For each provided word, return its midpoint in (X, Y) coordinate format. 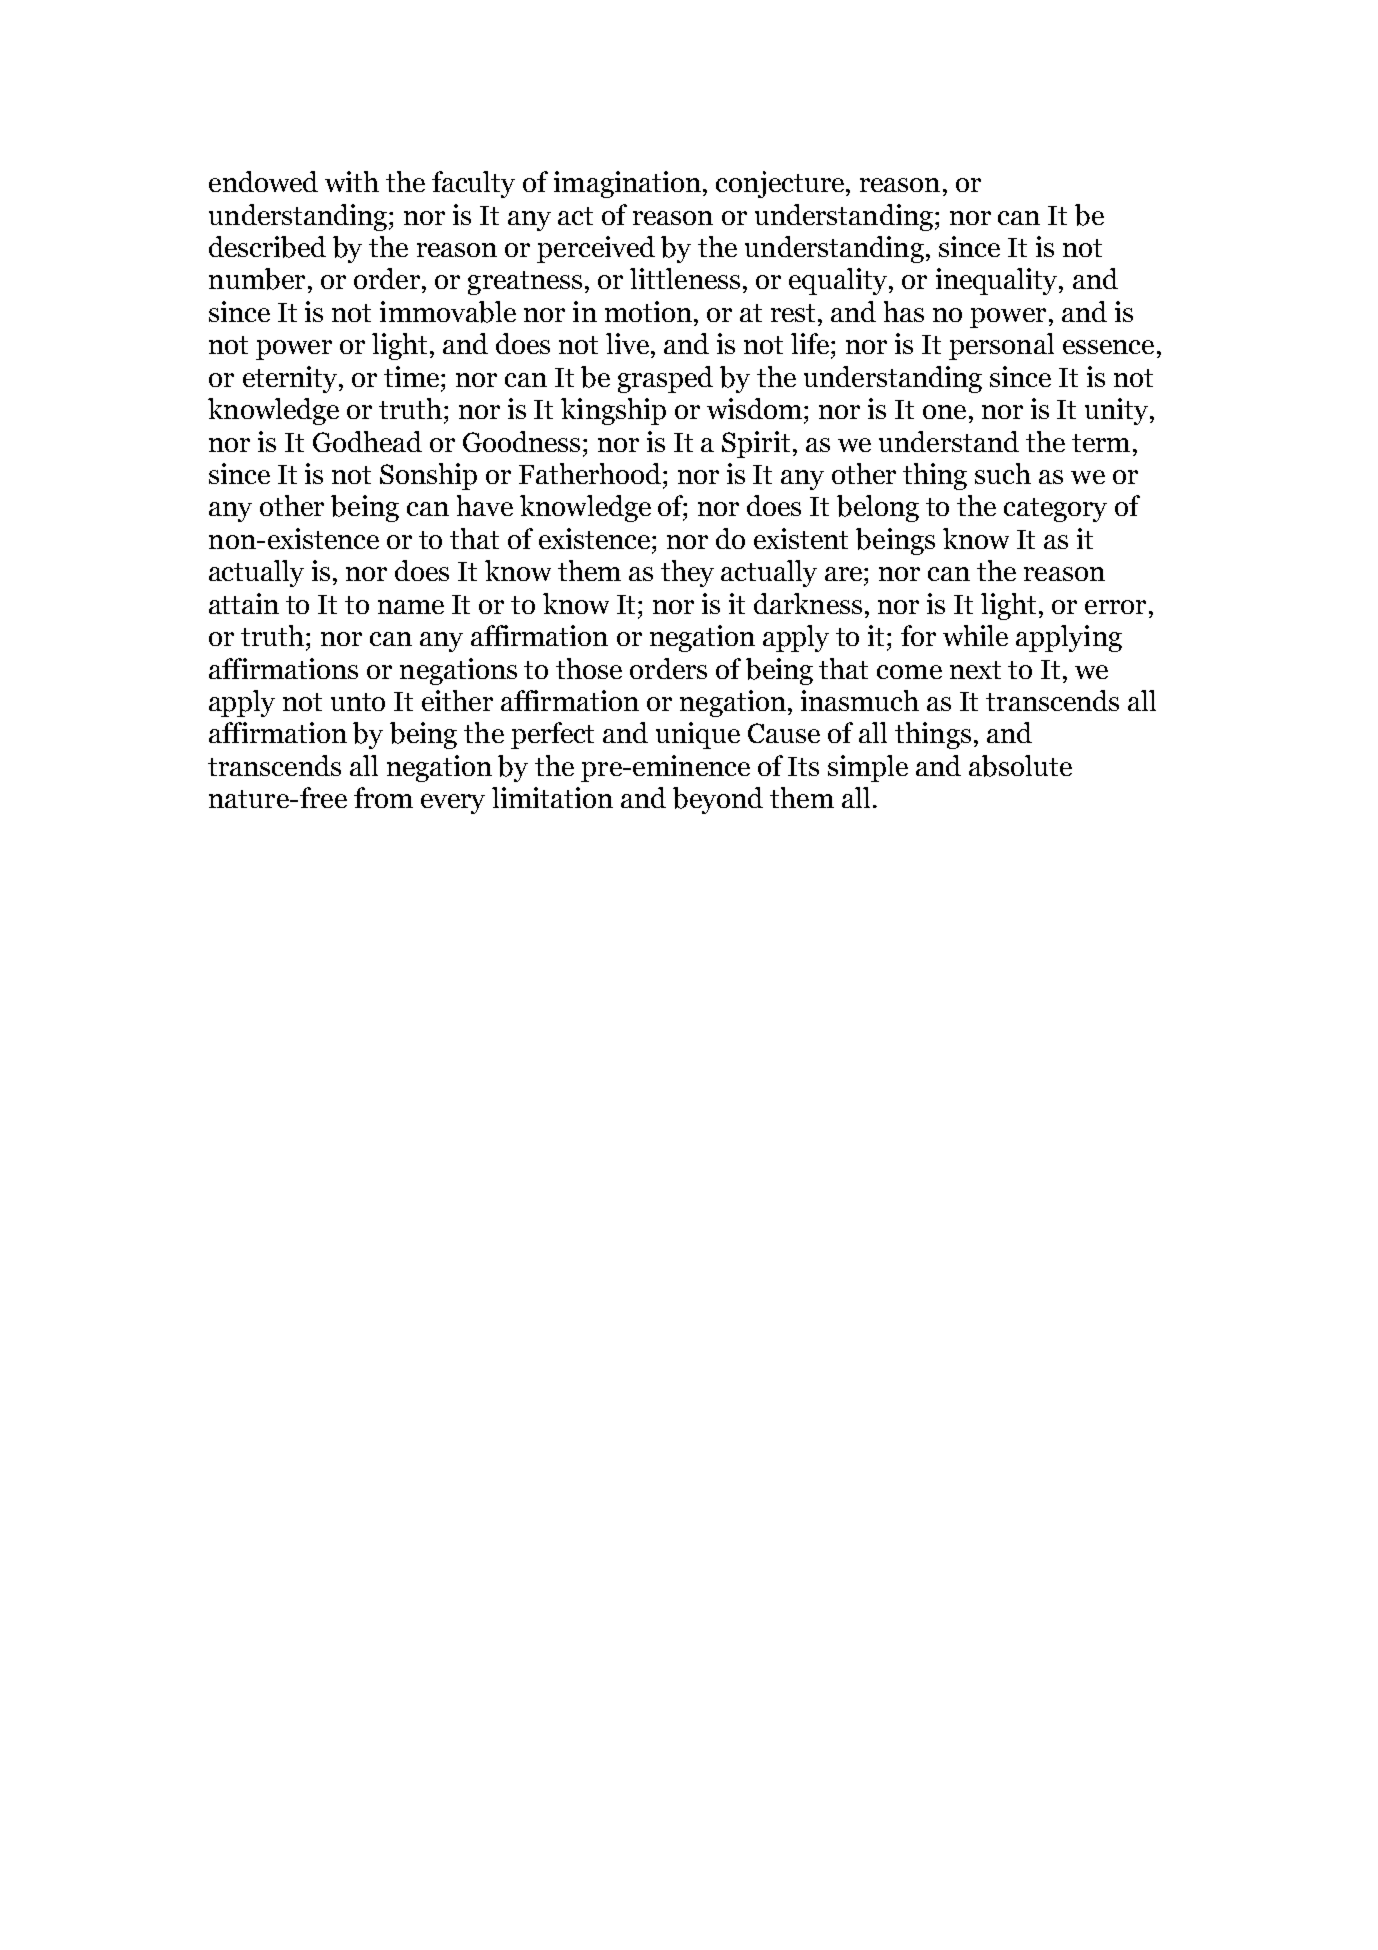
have (485, 505)
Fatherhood (591, 473)
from (383, 797)
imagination (627, 184)
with (352, 181)
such (1003, 473)
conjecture (780, 184)
